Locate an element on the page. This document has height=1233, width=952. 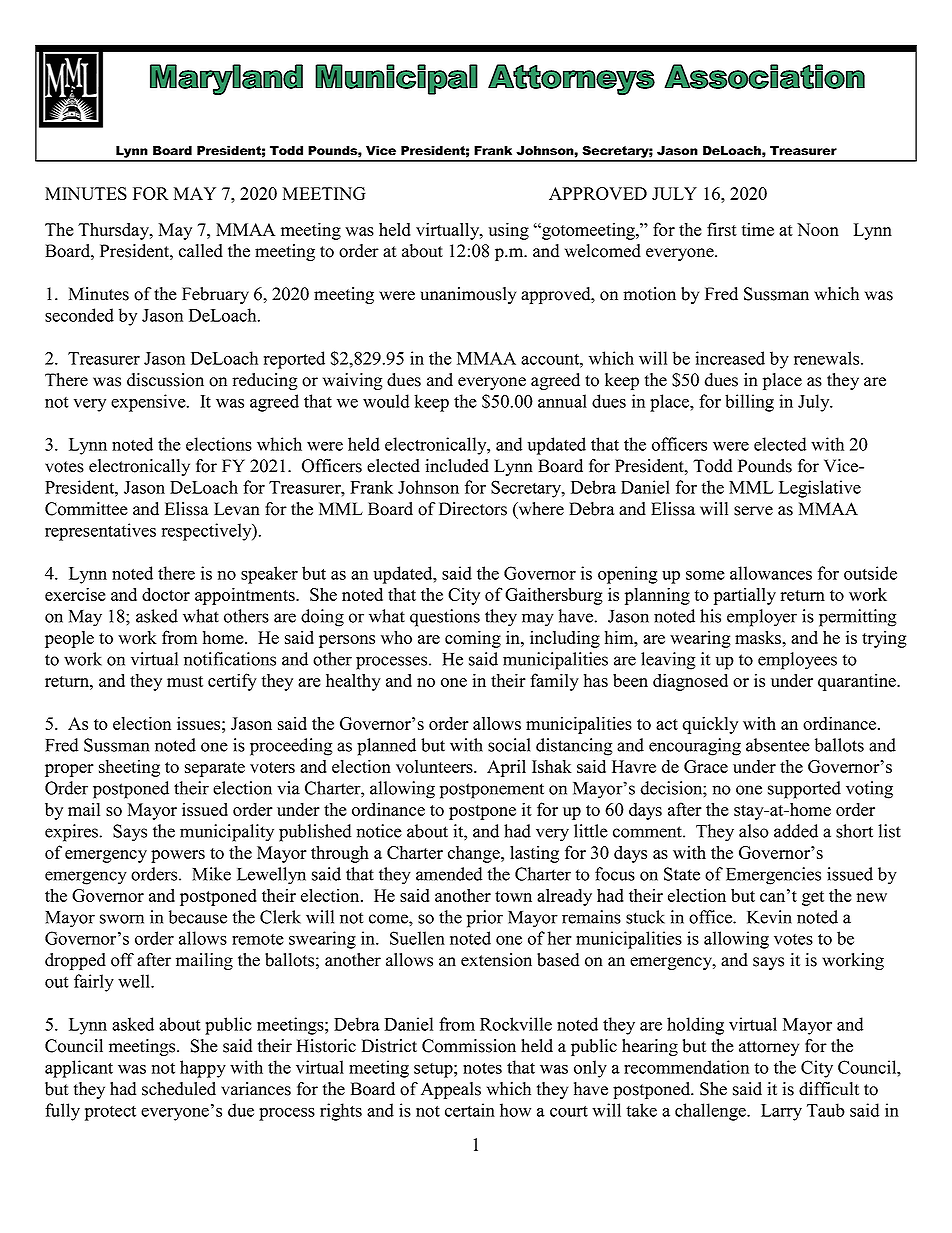
Legislative is located at coordinates (820, 489).
